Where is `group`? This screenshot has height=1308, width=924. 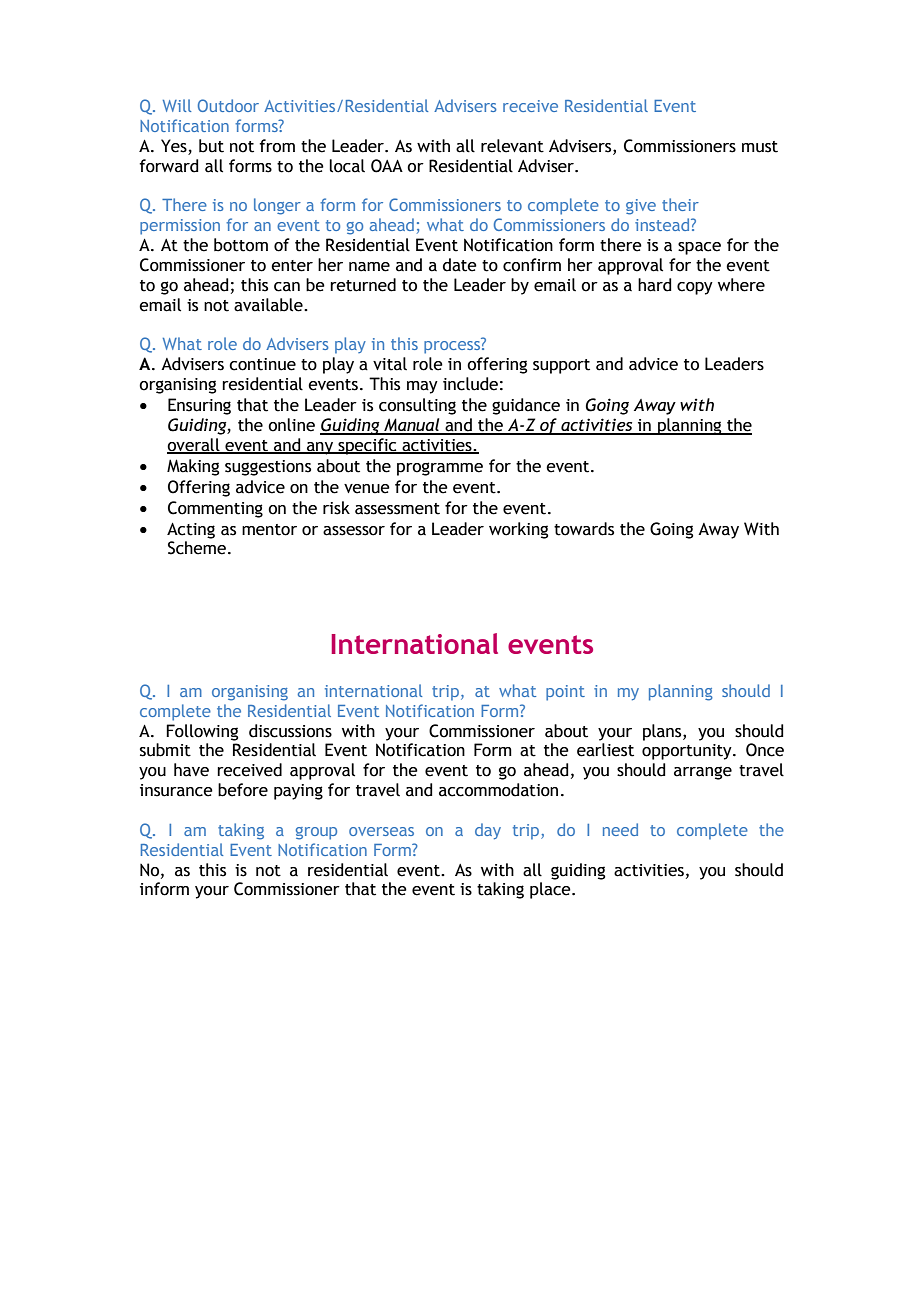
group is located at coordinates (316, 833).
